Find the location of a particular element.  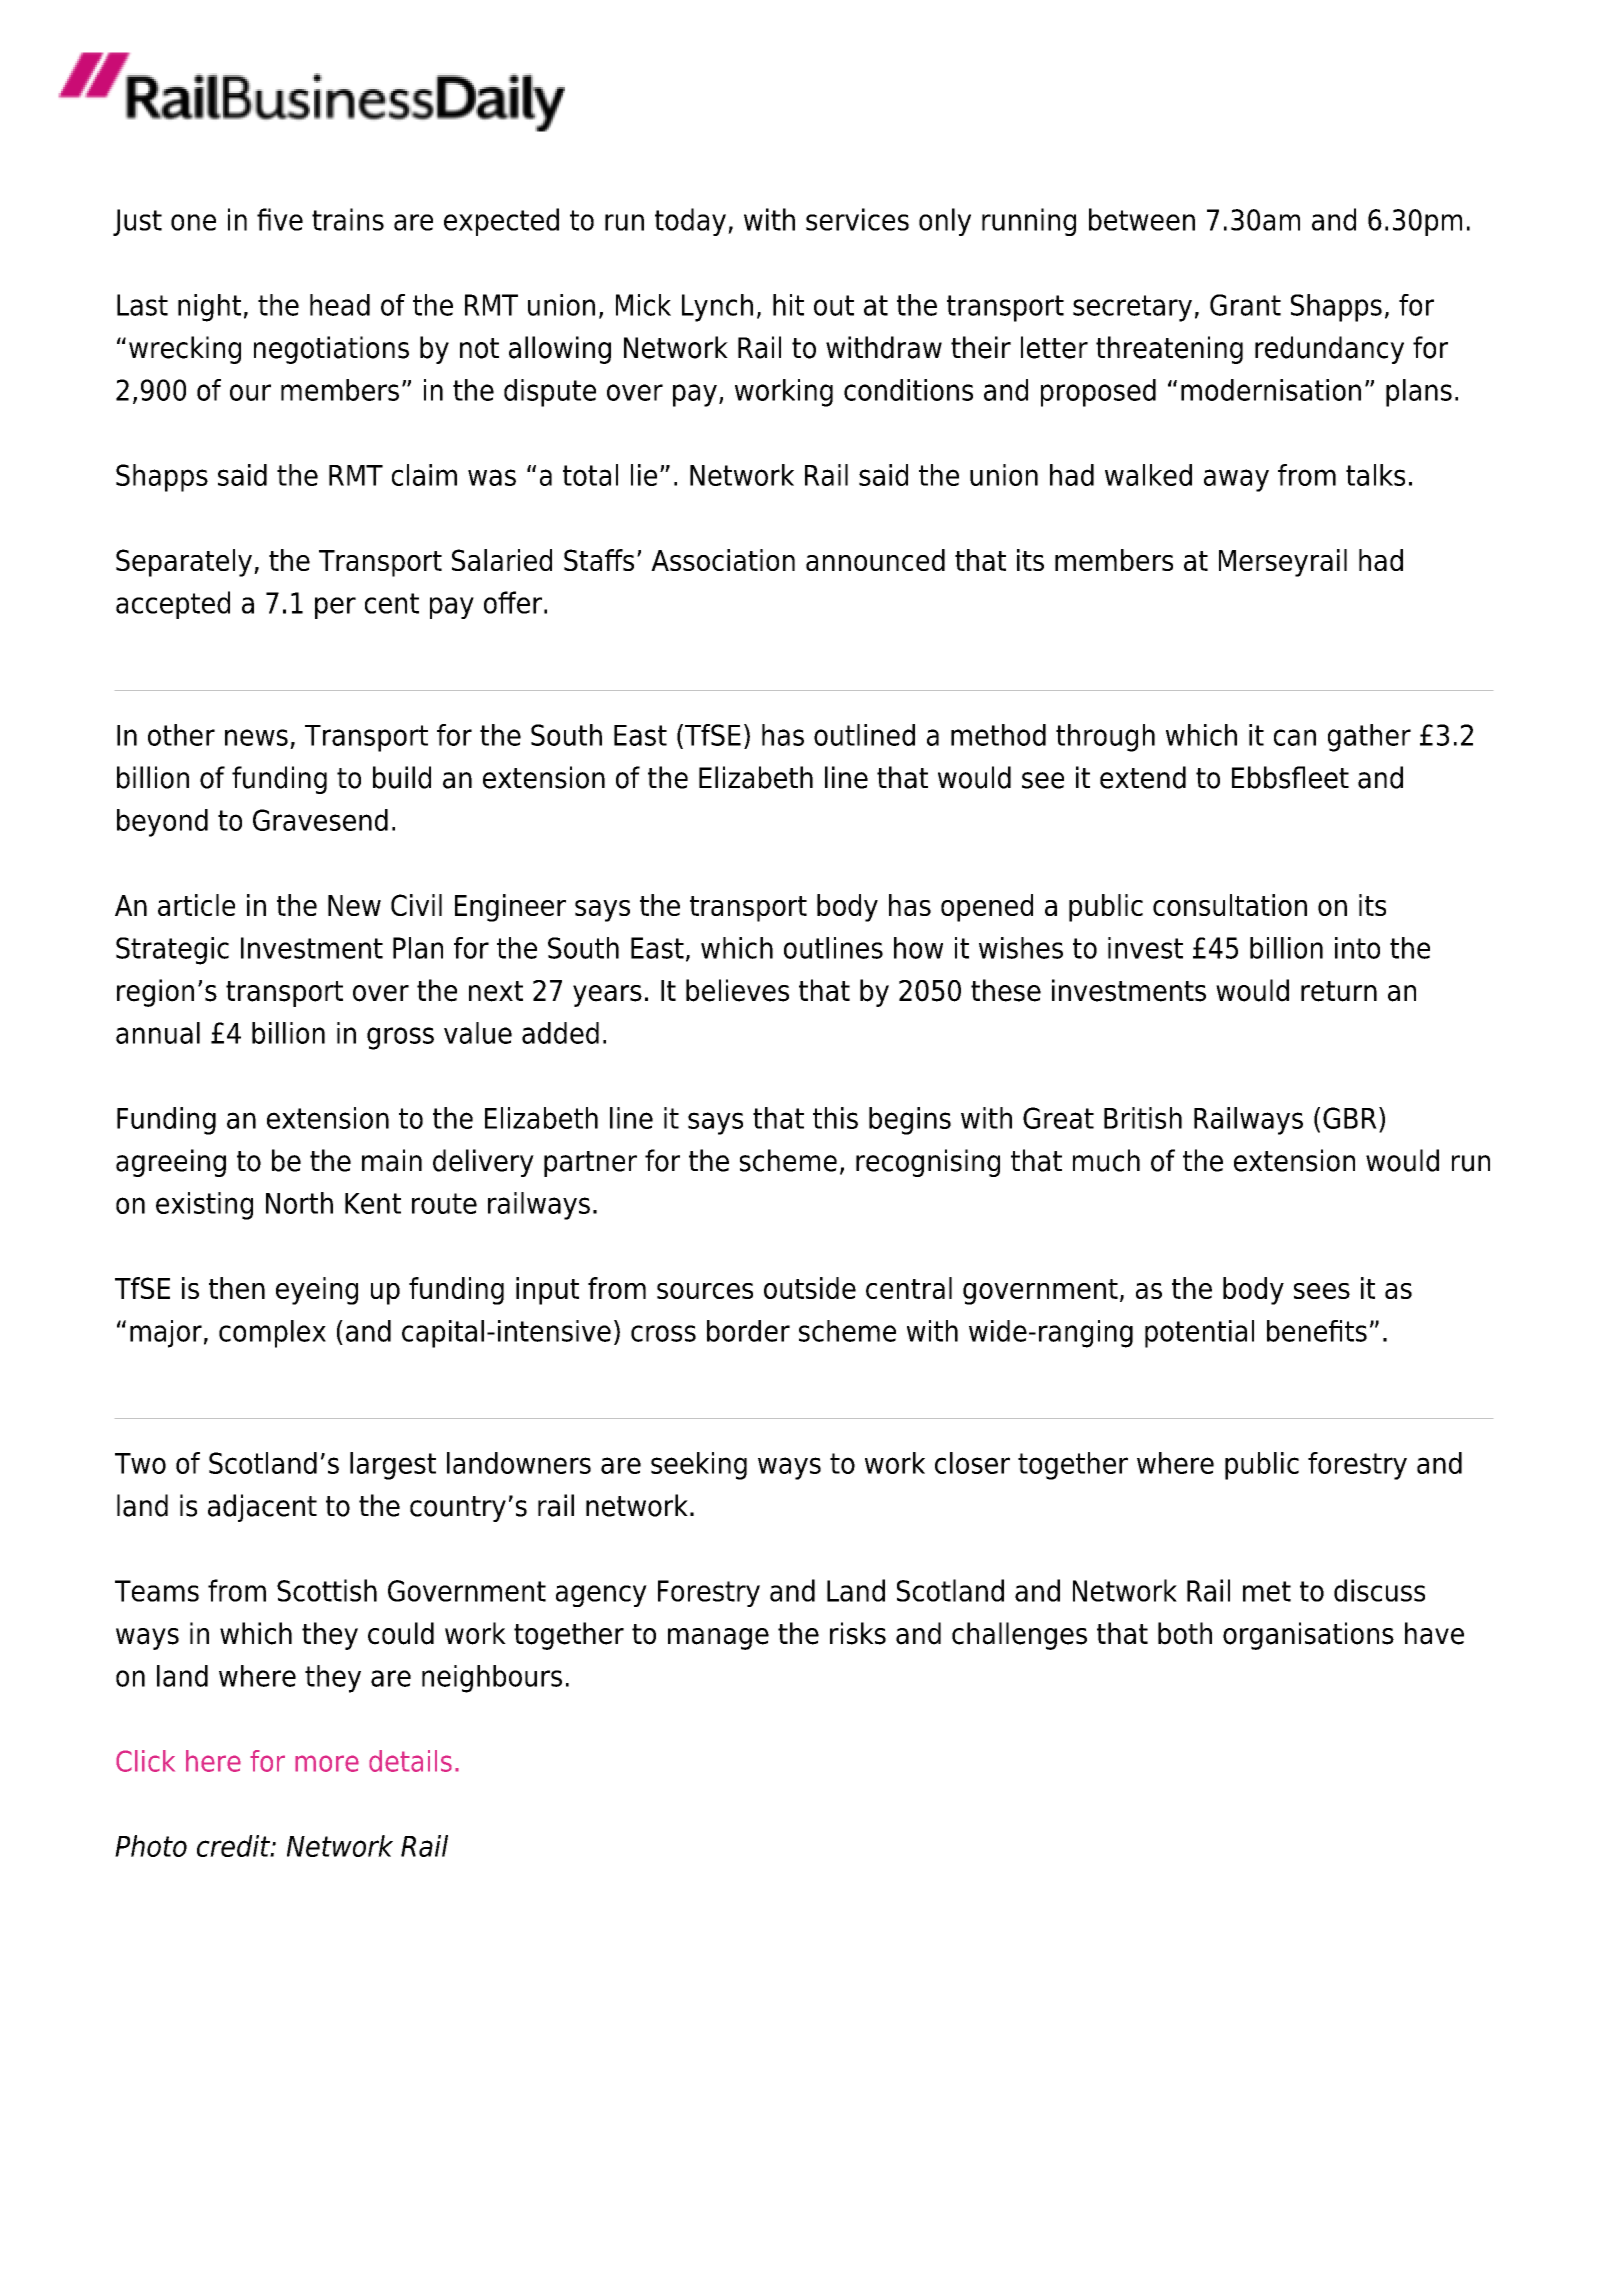

more is located at coordinates (327, 1763).
